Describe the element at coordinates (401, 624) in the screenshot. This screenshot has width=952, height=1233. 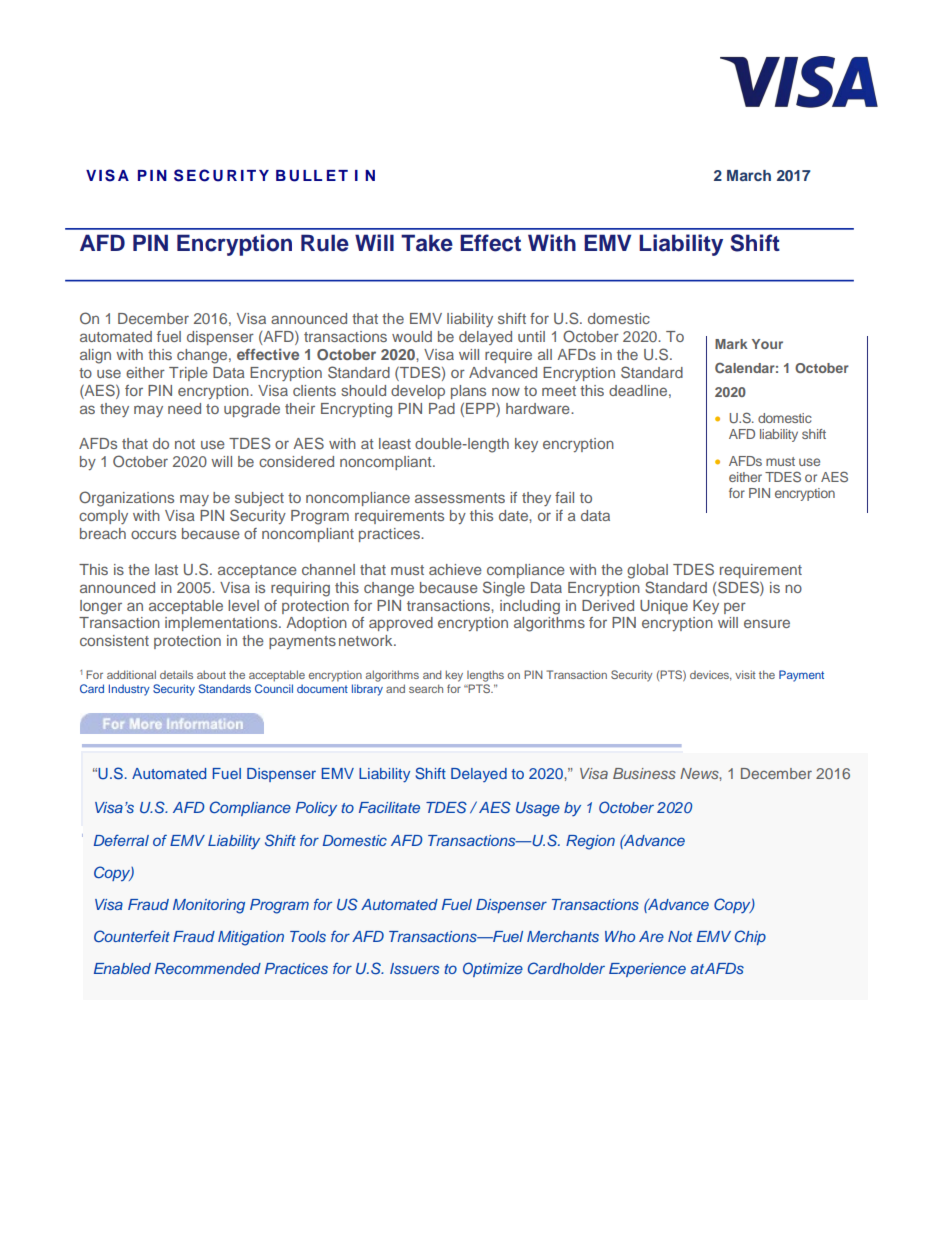
I see `approved` at that location.
